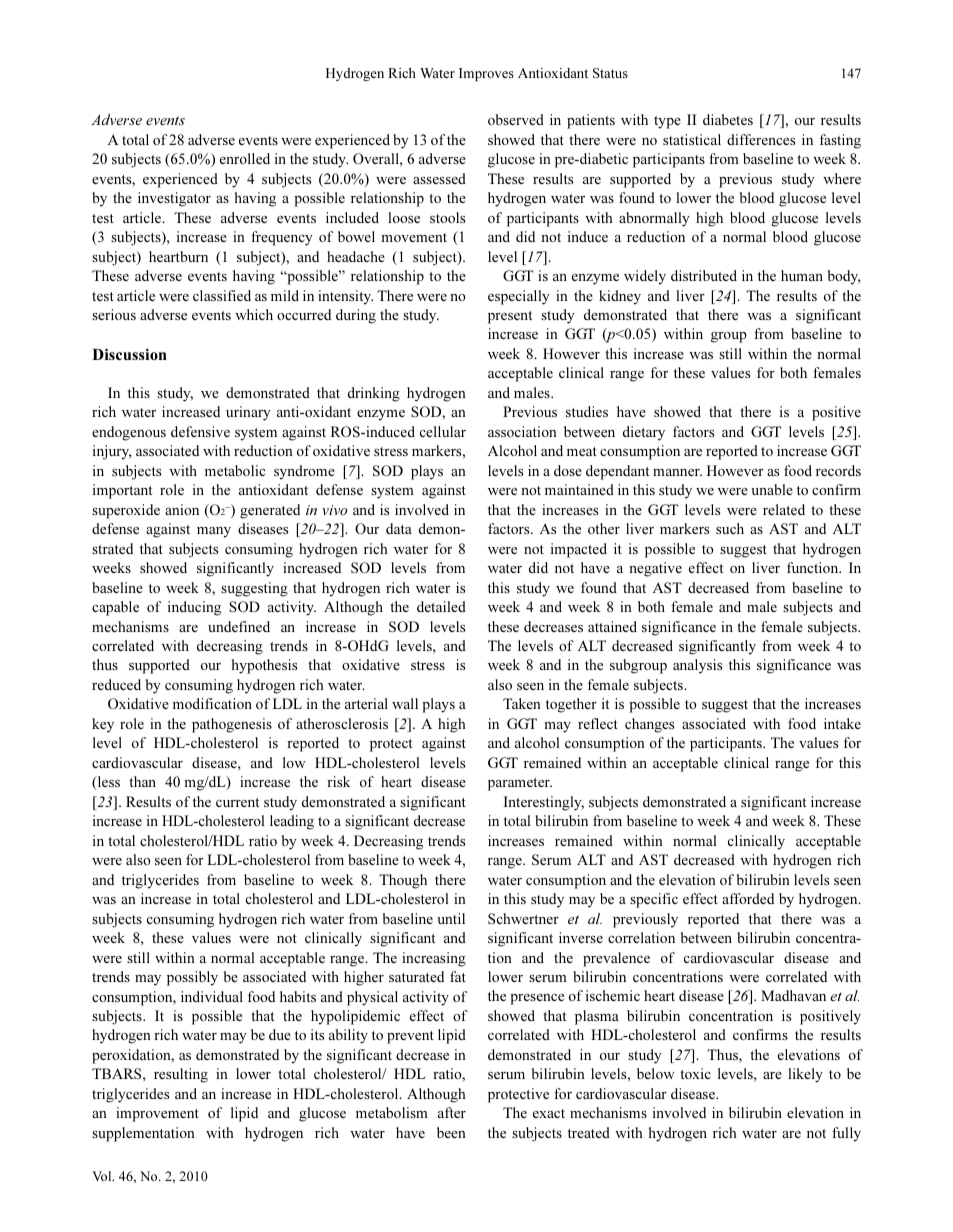 The width and height of the page is (953, 1232). What do you see at coordinates (237, 802) in the page?
I see `current` at bounding box center [237, 802].
